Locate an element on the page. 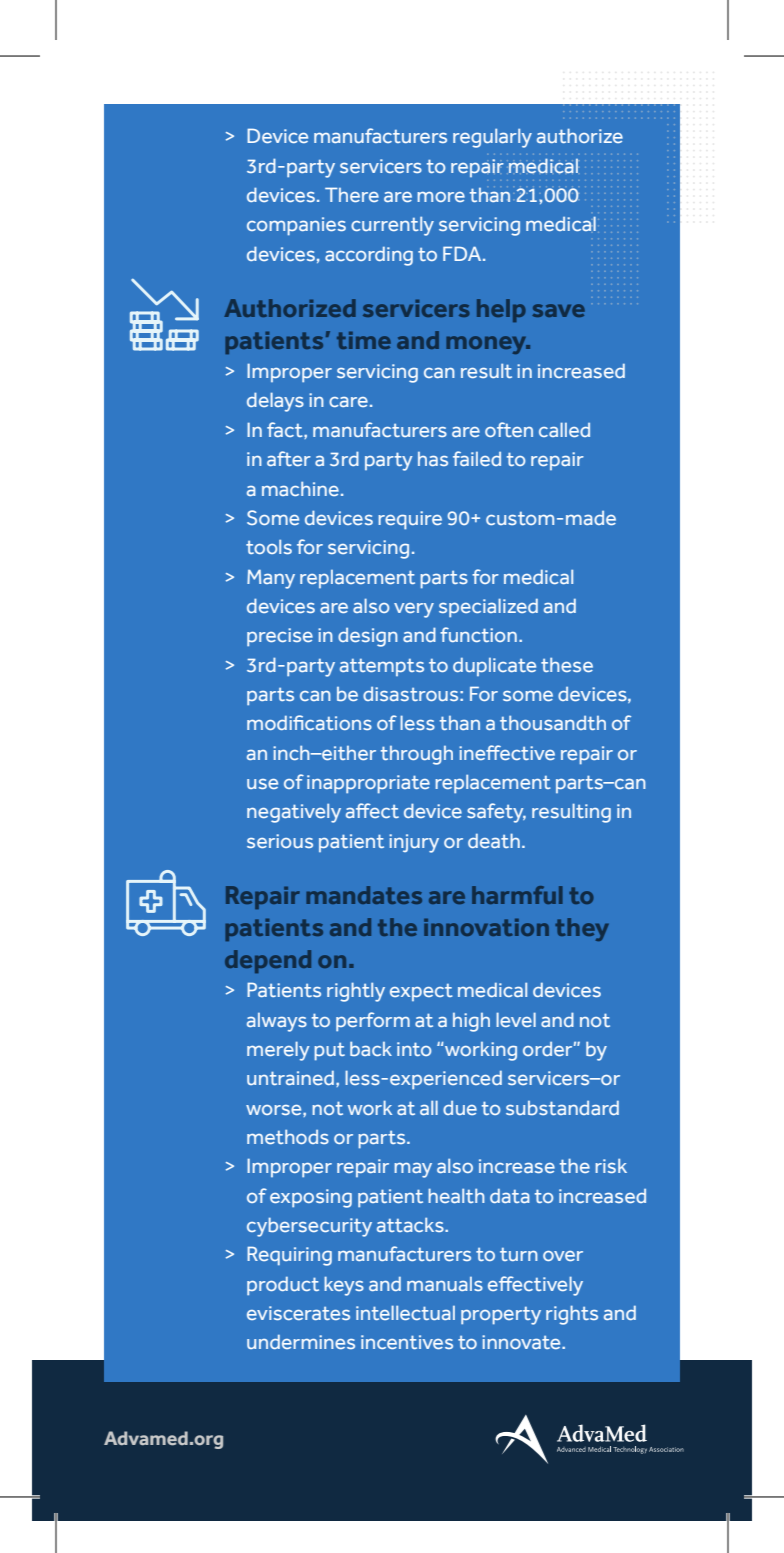 The image size is (784, 1553). companies is located at coordinates (296, 226).
